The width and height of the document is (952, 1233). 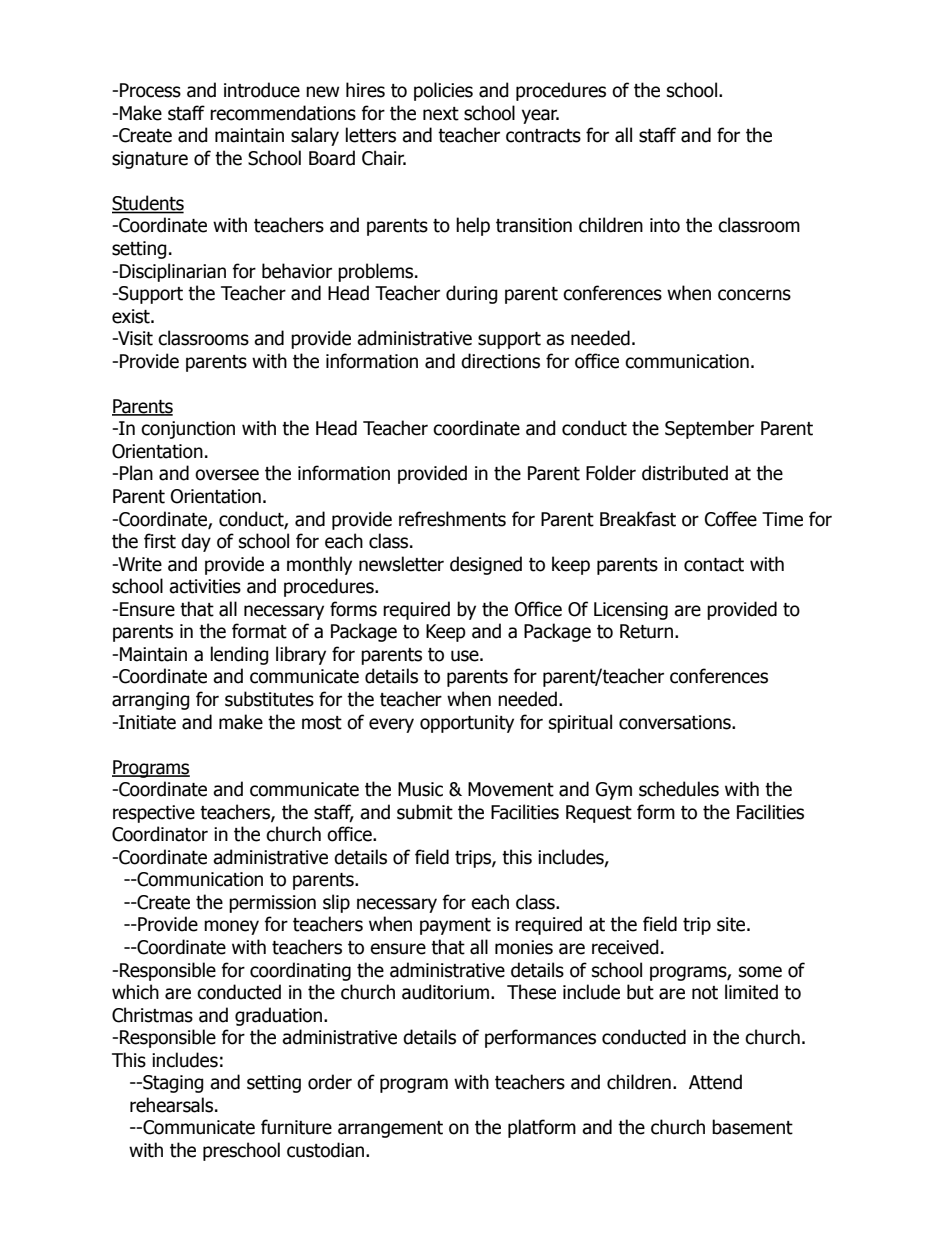 What do you see at coordinates (665, 225) in the document?
I see `into` at bounding box center [665, 225].
